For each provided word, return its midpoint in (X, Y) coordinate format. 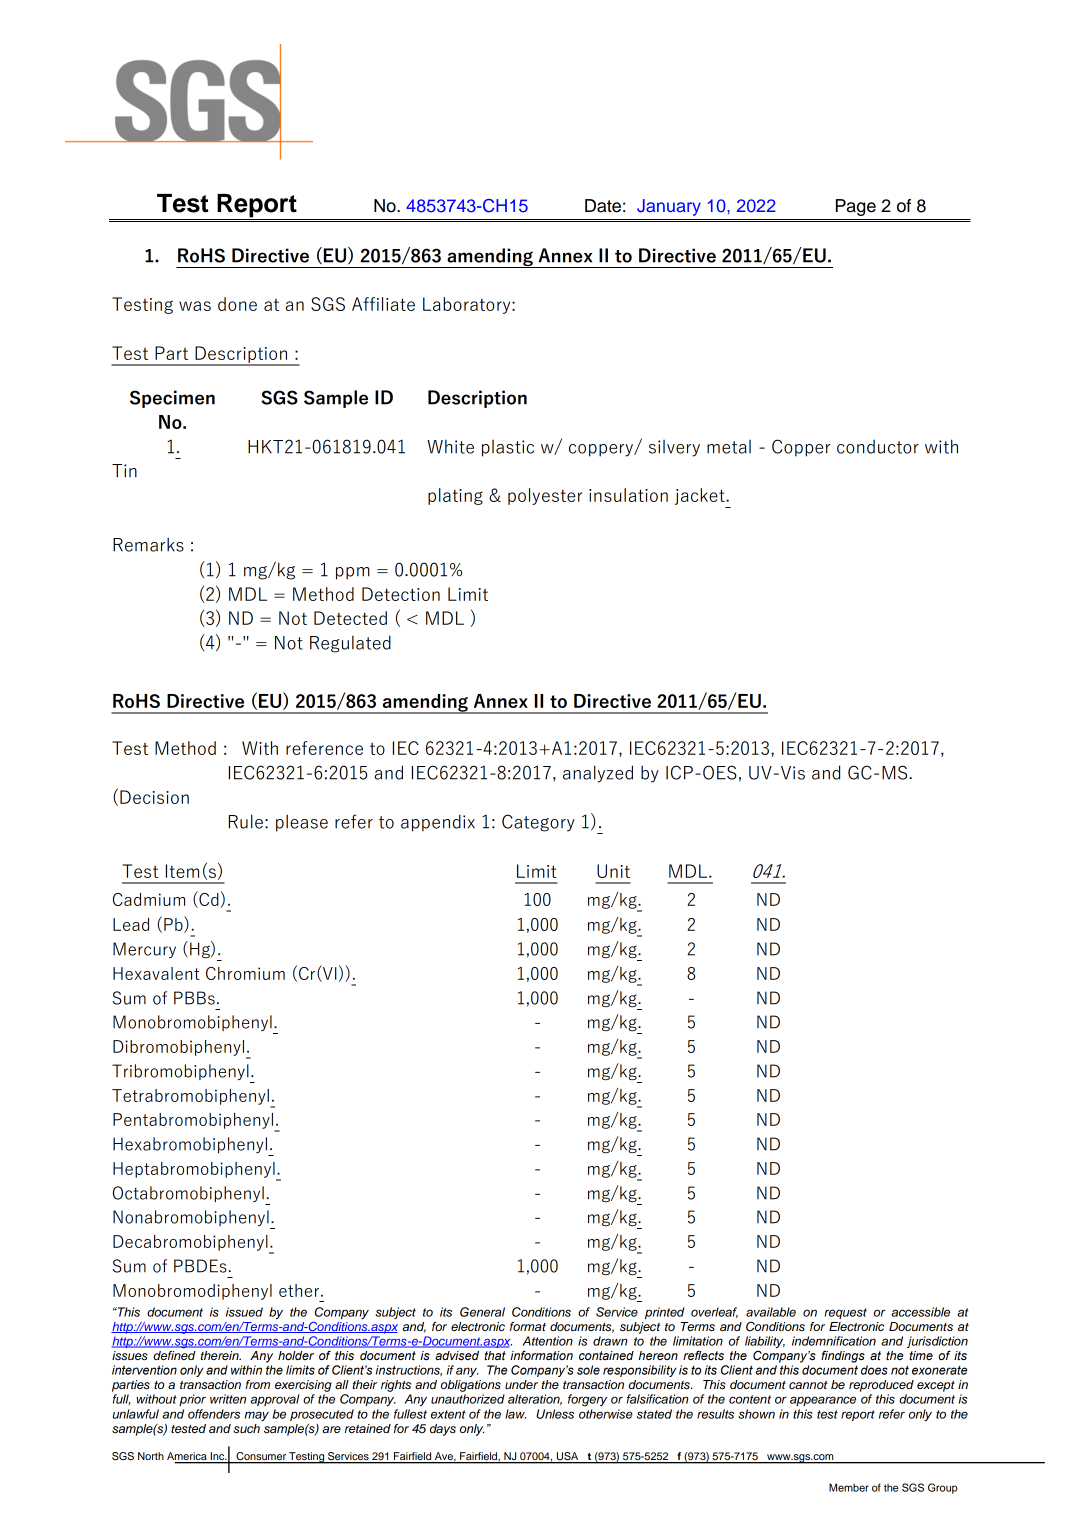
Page (856, 207)
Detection (401, 594)
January (669, 207)
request (845, 1313)
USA (567, 1457)
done (237, 304)
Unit (613, 871)
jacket (701, 496)
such (246, 1428)
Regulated (350, 644)
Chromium (245, 973)
